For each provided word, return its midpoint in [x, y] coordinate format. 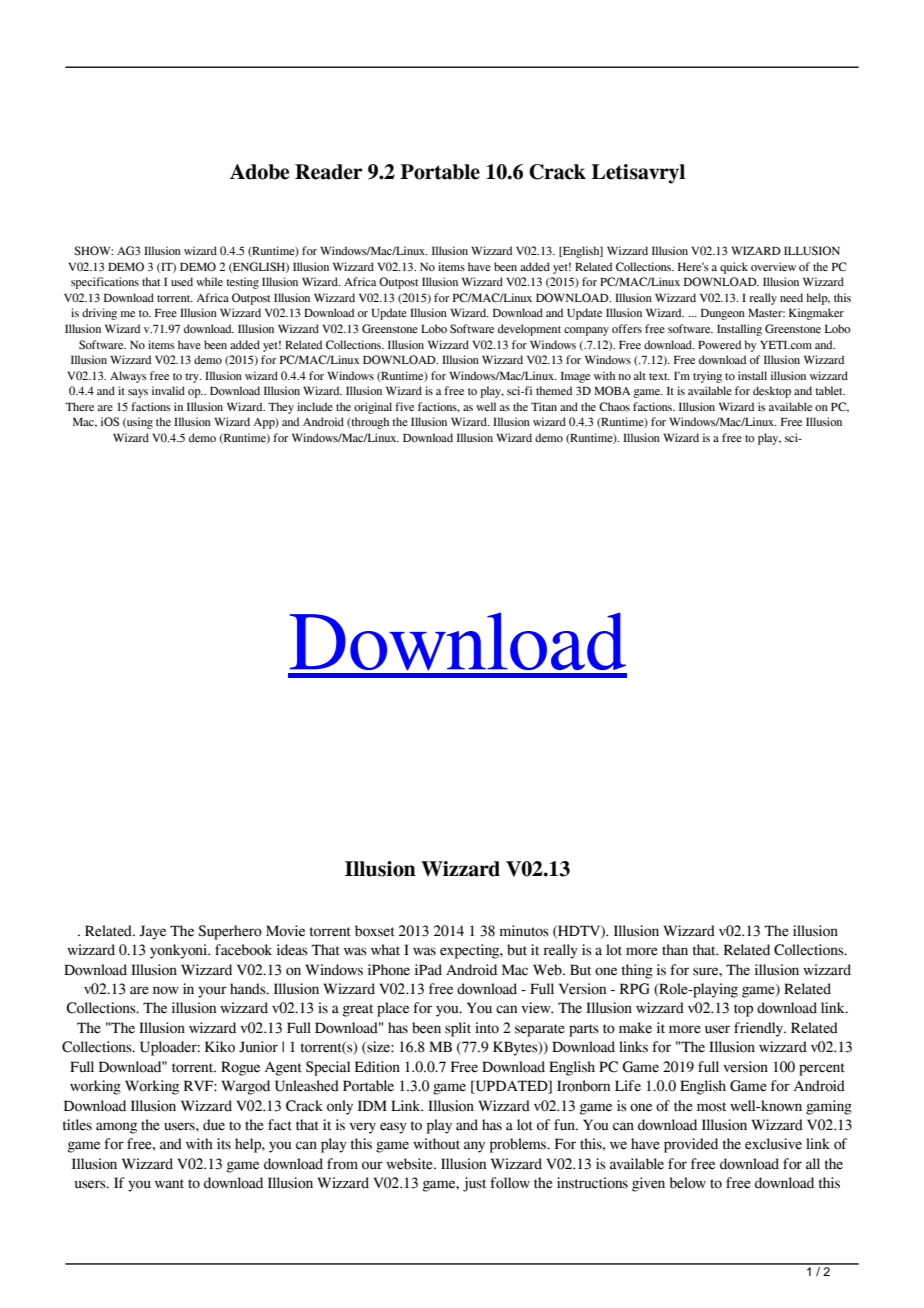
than [675, 950]
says [138, 393]
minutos [524, 931]
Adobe [259, 172]
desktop [772, 392]
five [404, 406]
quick [734, 268]
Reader [329, 172]
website [410, 1164]
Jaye [152, 932]
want [169, 1184]
